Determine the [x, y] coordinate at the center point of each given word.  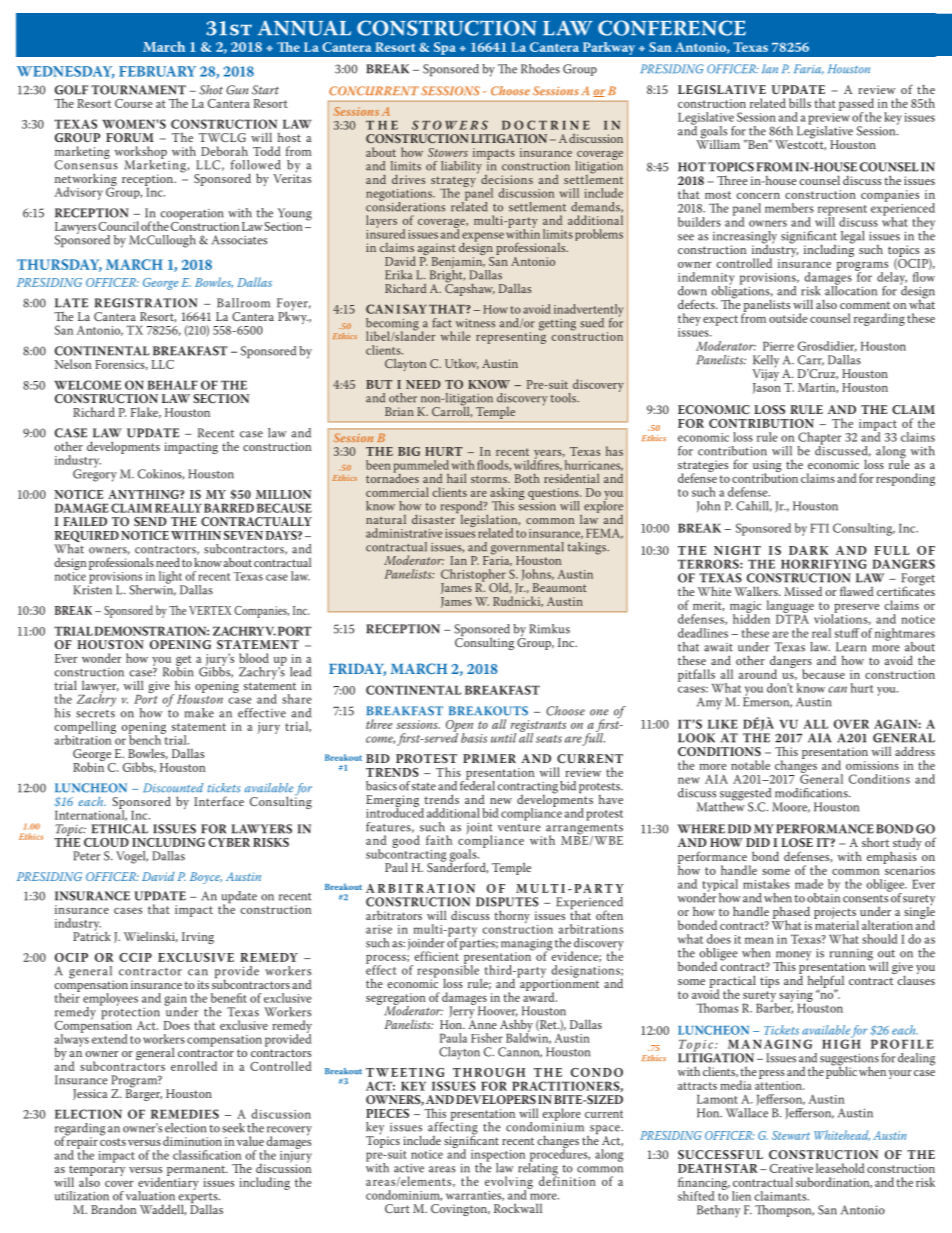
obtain [823, 896]
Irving [198, 938]
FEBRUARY [157, 71]
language [790, 608]
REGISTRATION [146, 303]
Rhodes [540, 69]
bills [800, 103]
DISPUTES [507, 902]
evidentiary [168, 1183]
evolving [509, 1183]
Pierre [778, 346]
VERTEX [210, 610]
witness [475, 323]
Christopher [474, 576]
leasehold [840, 1168]
